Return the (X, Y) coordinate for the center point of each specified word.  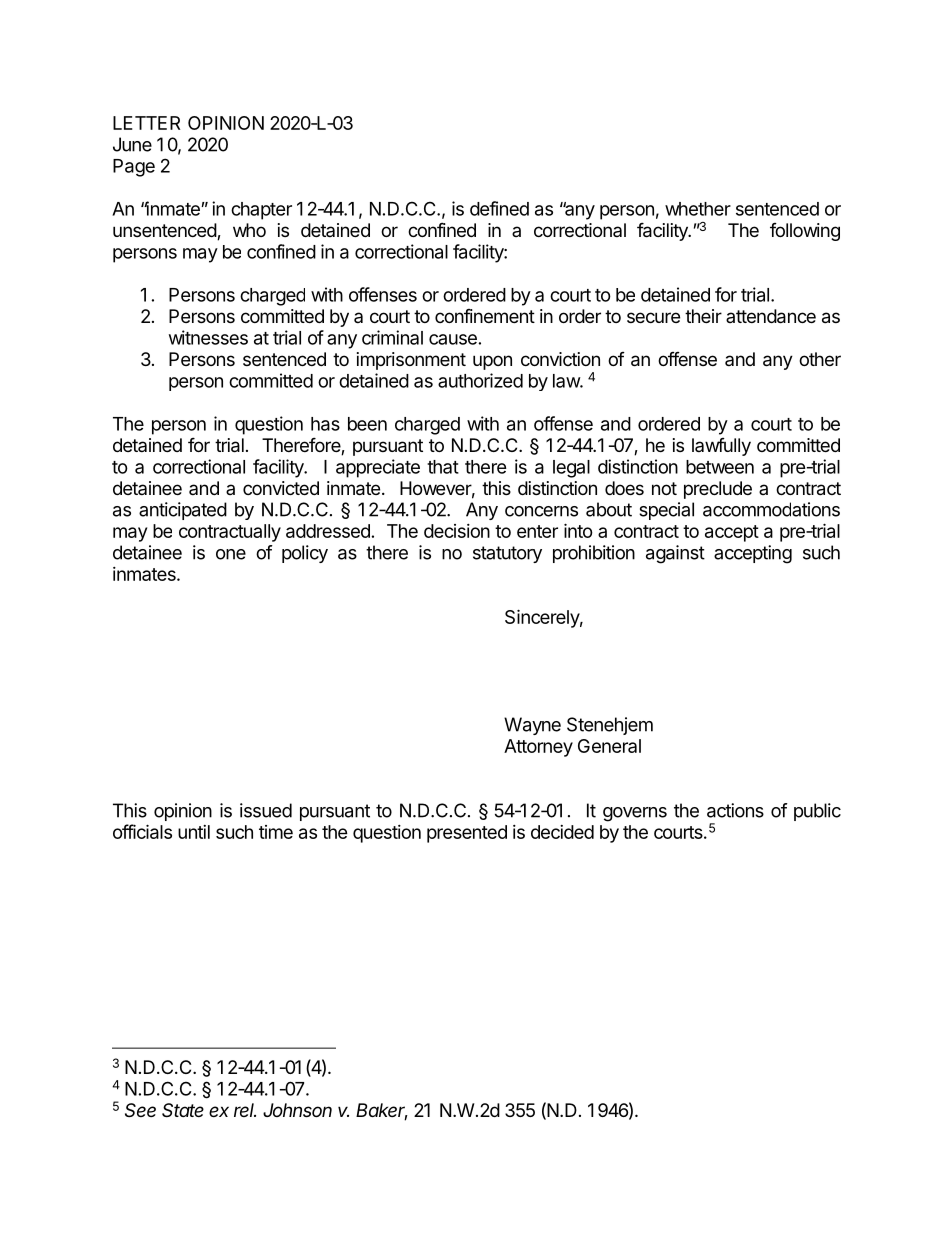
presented (467, 834)
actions (735, 810)
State (183, 1110)
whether (698, 209)
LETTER (146, 123)
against (675, 554)
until (194, 832)
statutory (507, 554)
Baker (382, 1111)
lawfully (721, 447)
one (231, 554)
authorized (480, 380)
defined (499, 208)
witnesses (208, 337)
